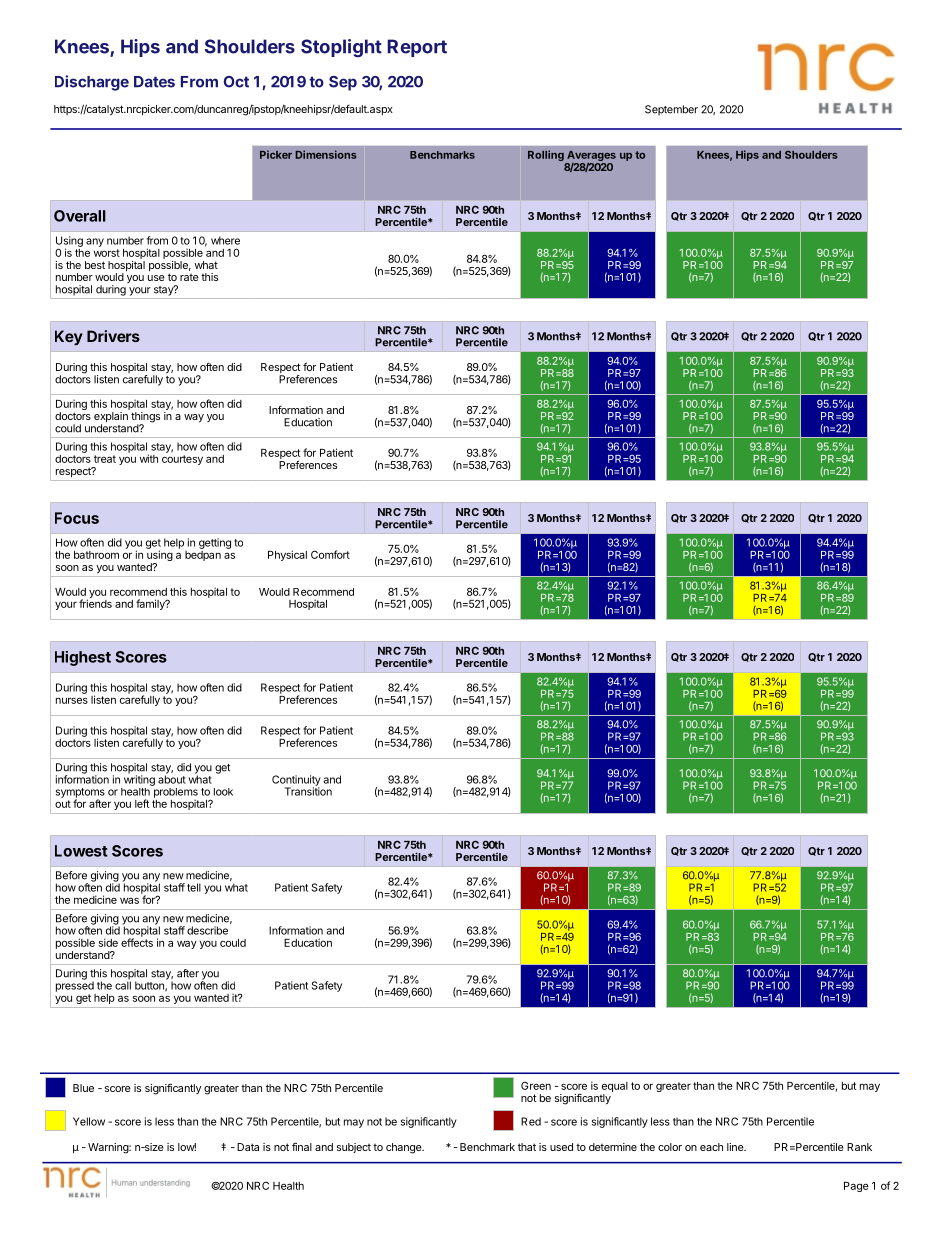 Image resolution: width=952 pixels, height=1233 pixels. I want to click on change, so click(404, 1148).
